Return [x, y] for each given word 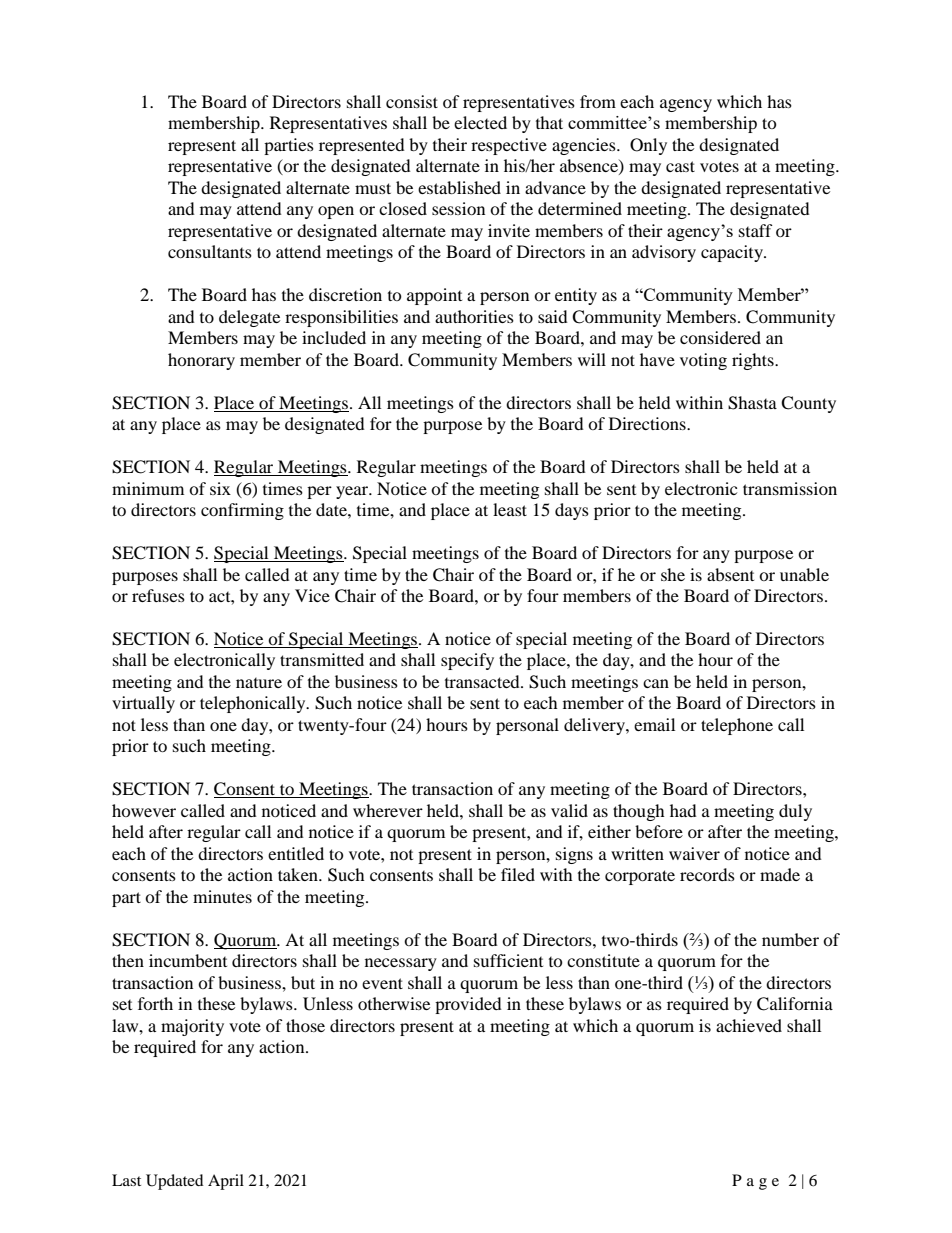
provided [468, 1005]
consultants [210, 251]
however [144, 810]
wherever [388, 810]
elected [480, 122]
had [683, 810]
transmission [790, 488]
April [226, 1182]
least [510, 509]
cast [680, 166]
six [220, 488]
